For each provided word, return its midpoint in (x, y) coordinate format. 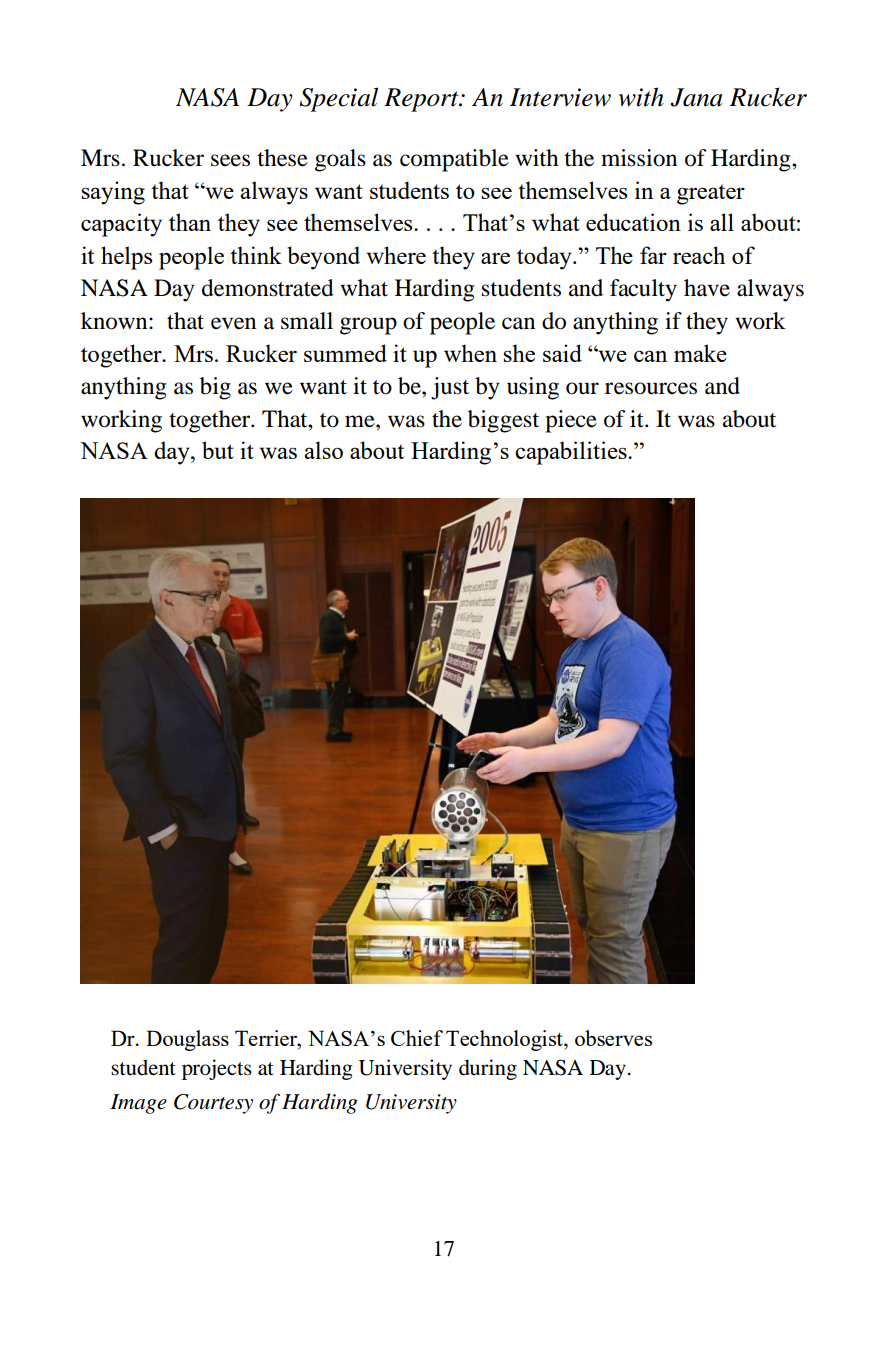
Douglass (187, 1040)
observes (613, 1038)
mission (639, 158)
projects (217, 1069)
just (450, 388)
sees (230, 160)
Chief (417, 1038)
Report (422, 100)
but (218, 450)
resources (651, 388)
